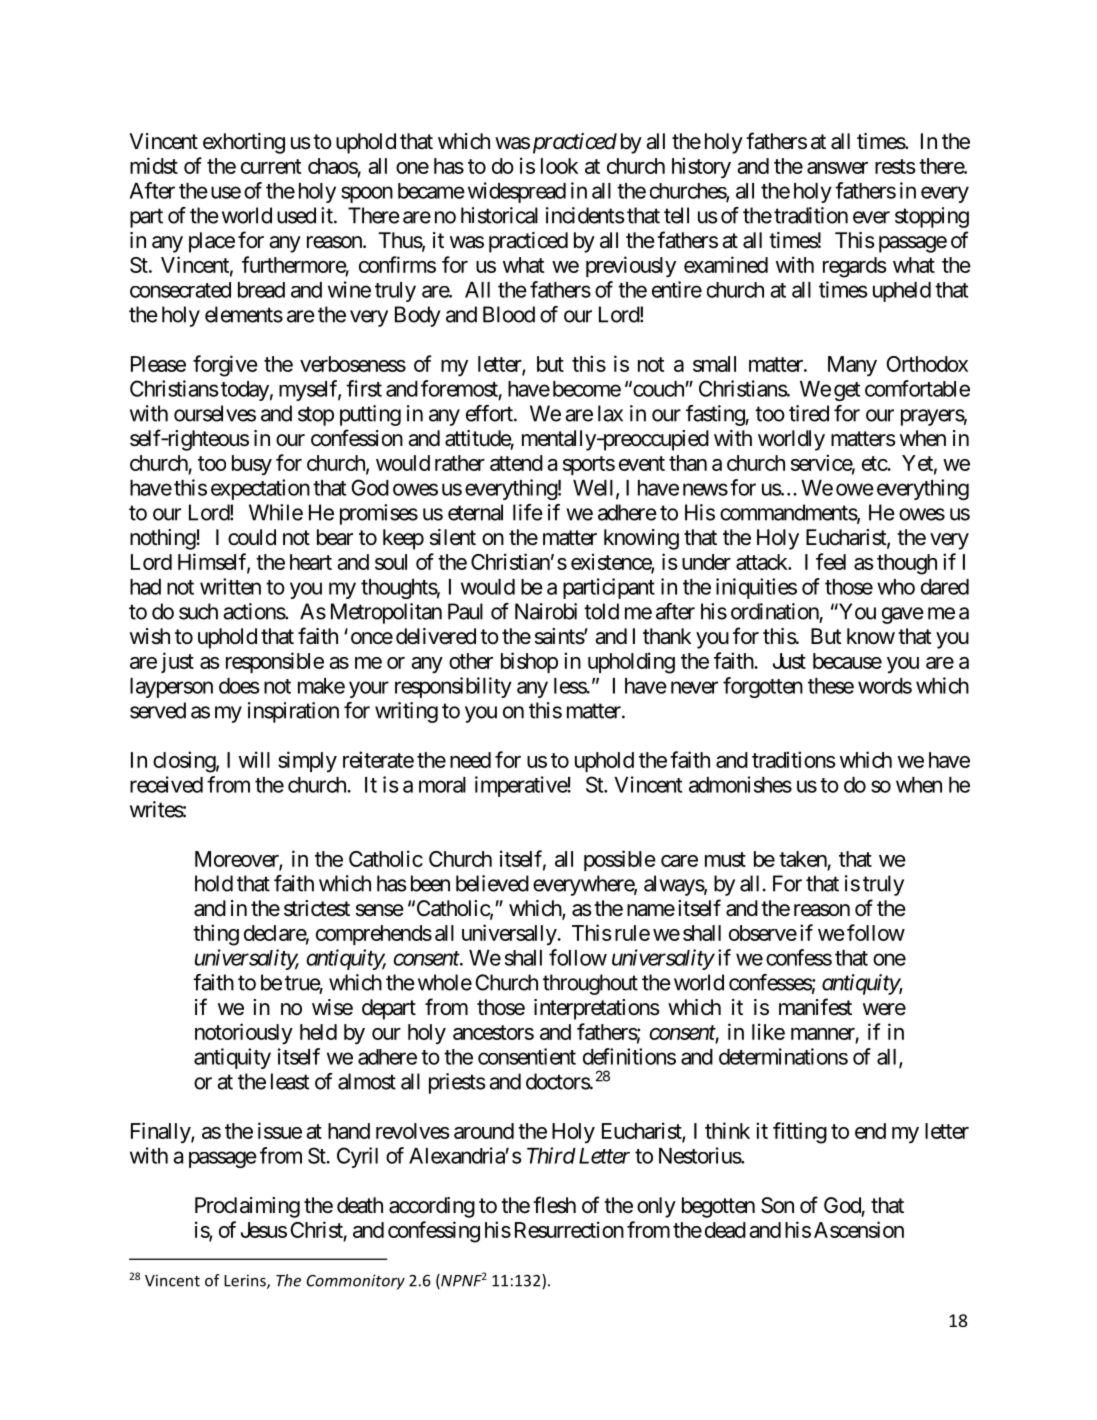 The image size is (1097, 1420). I want to click on Proclaiming, so click(247, 1207).
